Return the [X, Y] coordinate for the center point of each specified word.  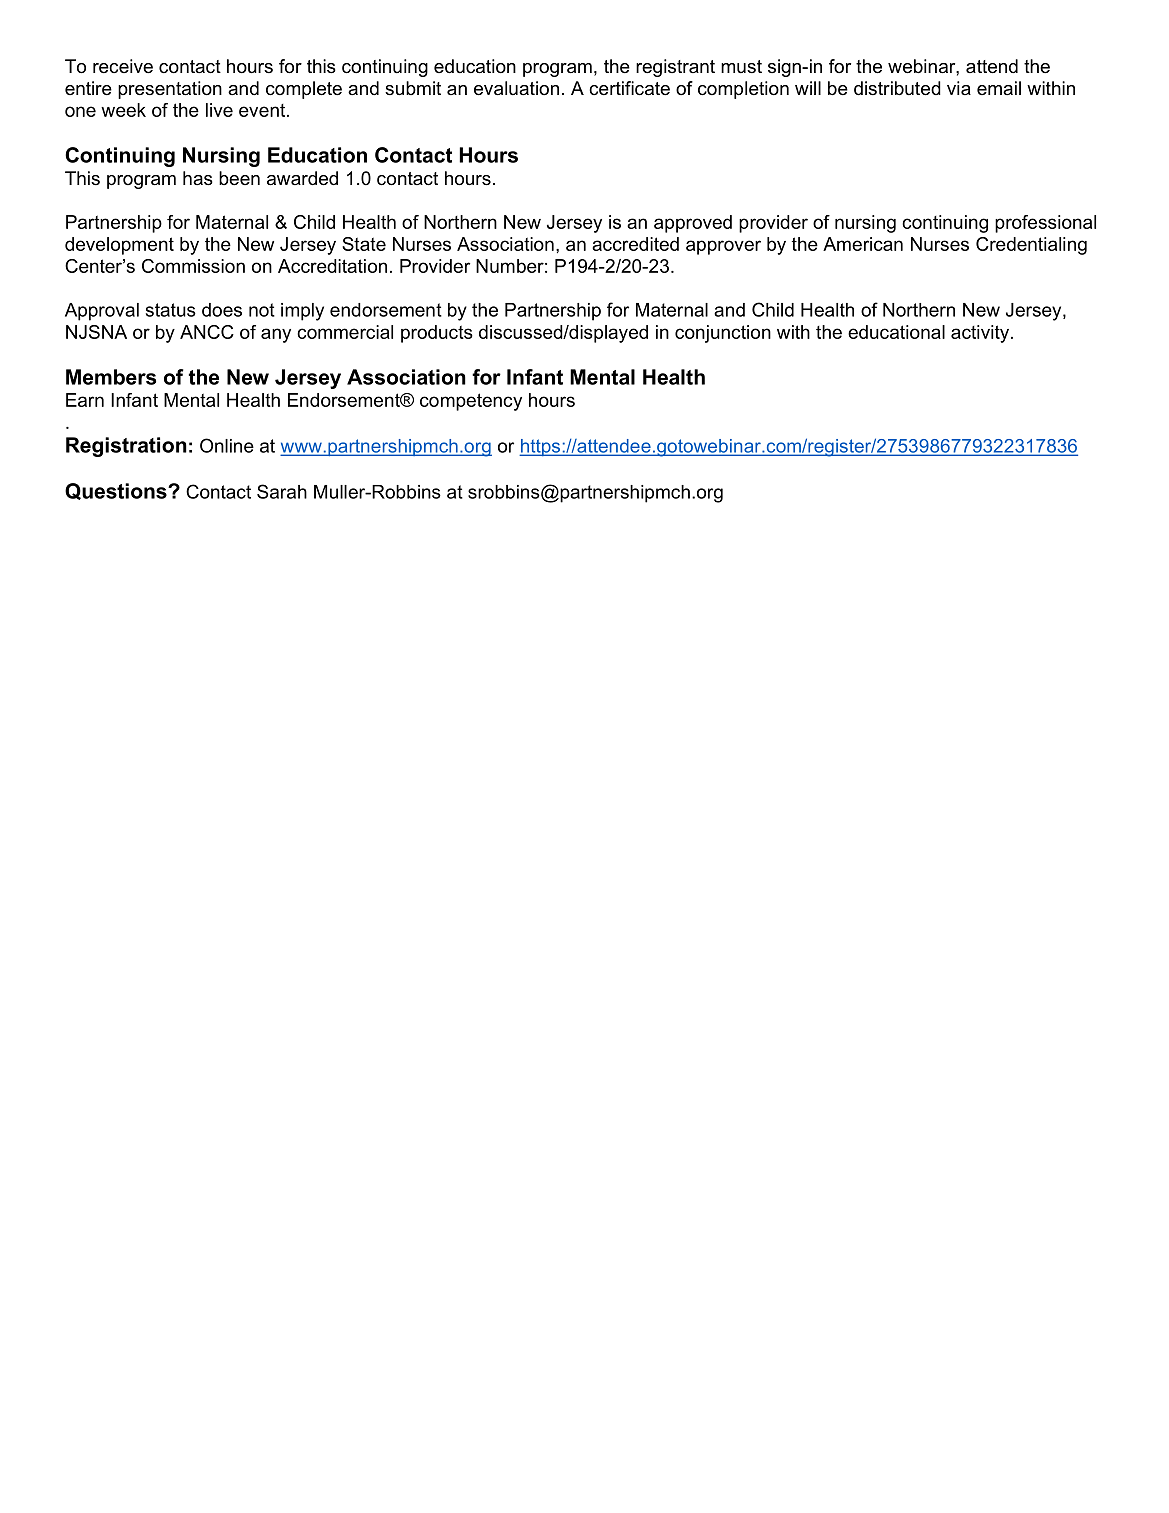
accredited [635, 244]
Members [111, 377]
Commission [193, 266]
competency [471, 402]
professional [1045, 224]
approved [693, 224]
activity [980, 334]
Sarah [282, 491]
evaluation [516, 88]
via [959, 88]
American [863, 244]
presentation [170, 90]
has [198, 178]
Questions [117, 491]
